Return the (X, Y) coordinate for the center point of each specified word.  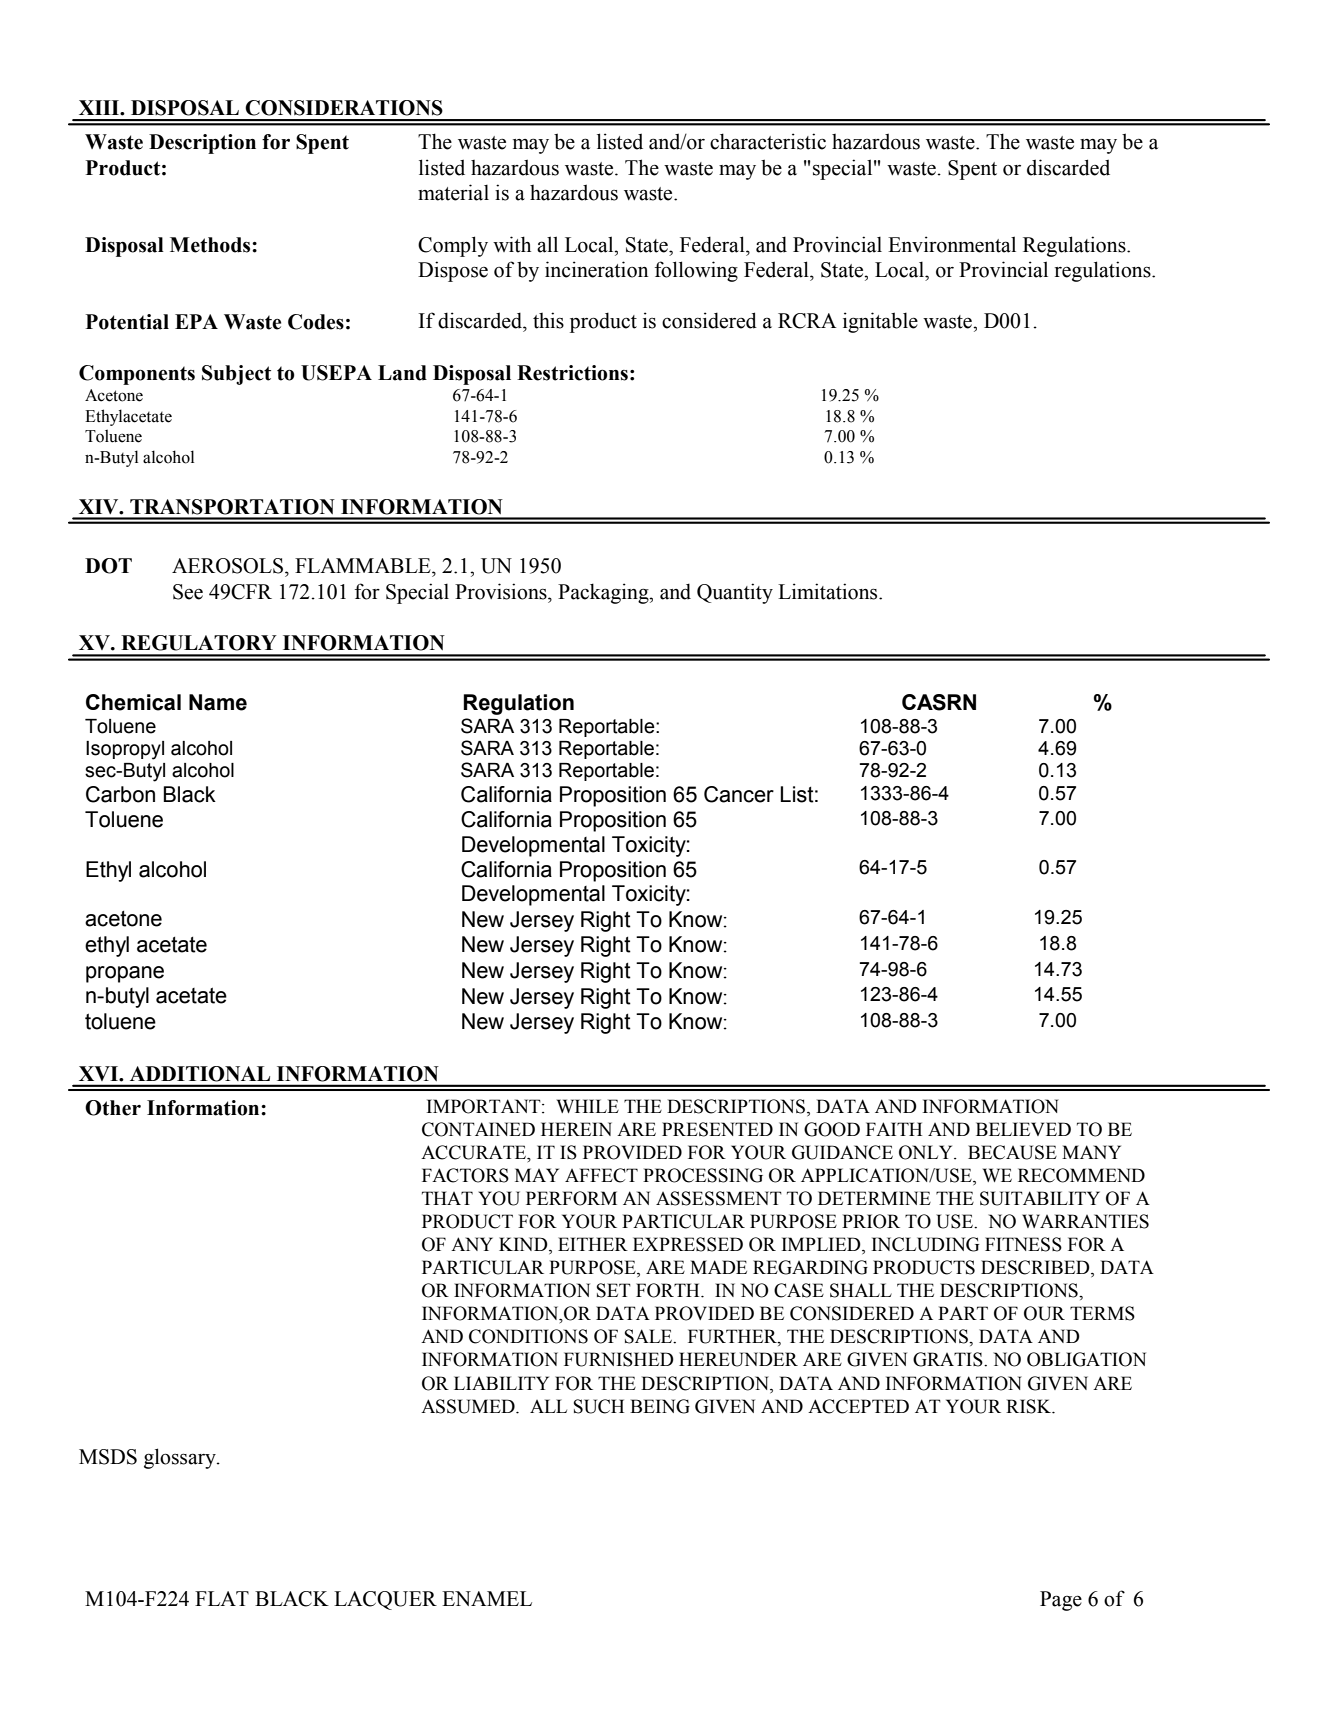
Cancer (739, 794)
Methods (211, 245)
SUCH (599, 1406)
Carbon (120, 794)
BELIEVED (1023, 1129)
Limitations (829, 591)
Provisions (502, 591)
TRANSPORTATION (232, 507)
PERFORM (571, 1198)
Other (113, 1108)
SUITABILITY (1040, 1198)
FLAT (222, 1598)
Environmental (952, 244)
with (512, 244)
